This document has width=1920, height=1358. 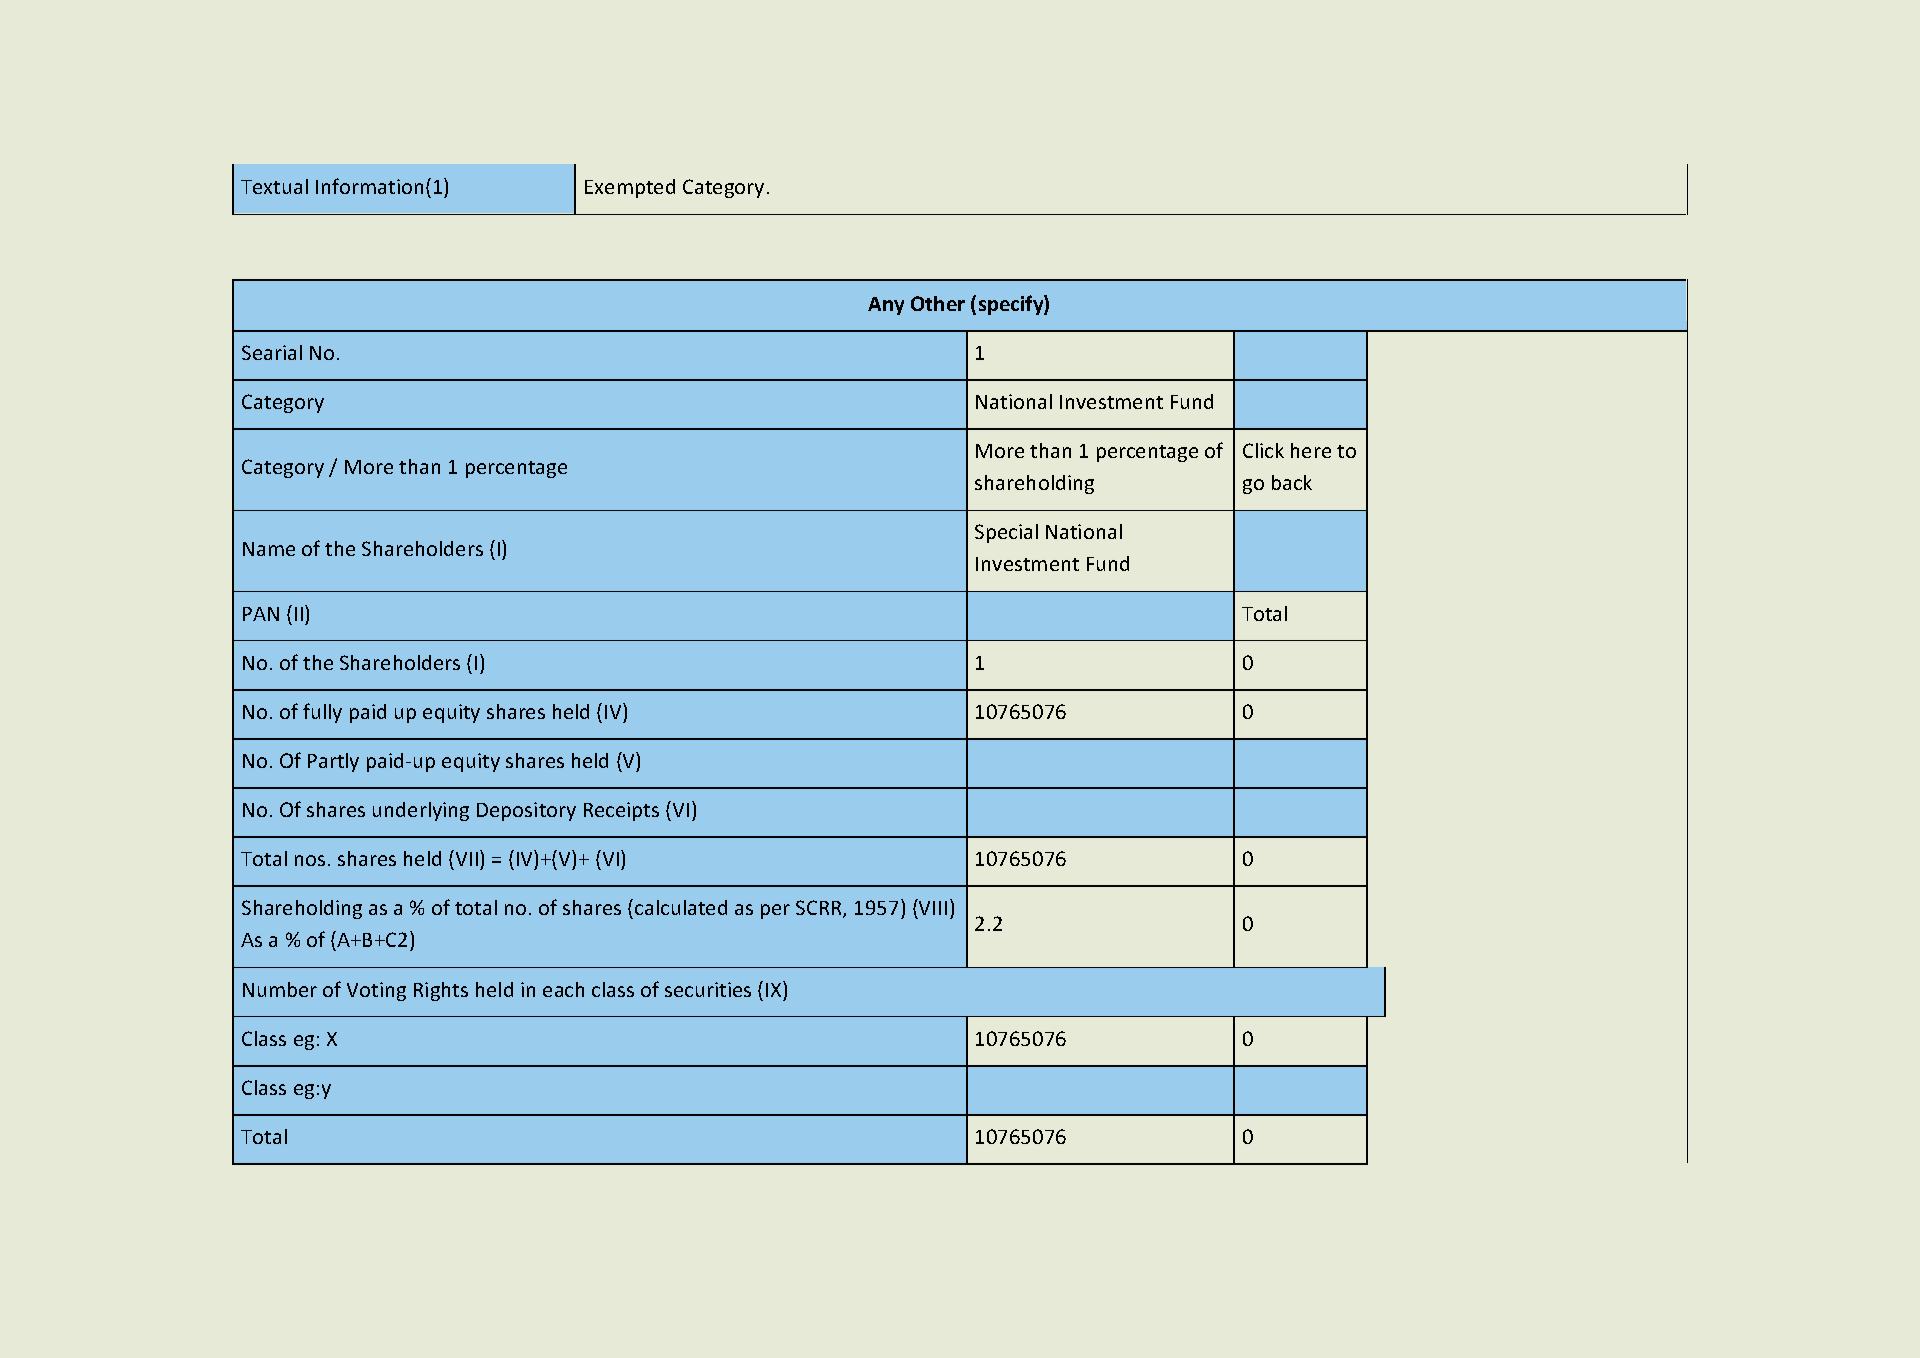 I want to click on PAN, so click(x=261, y=614).
